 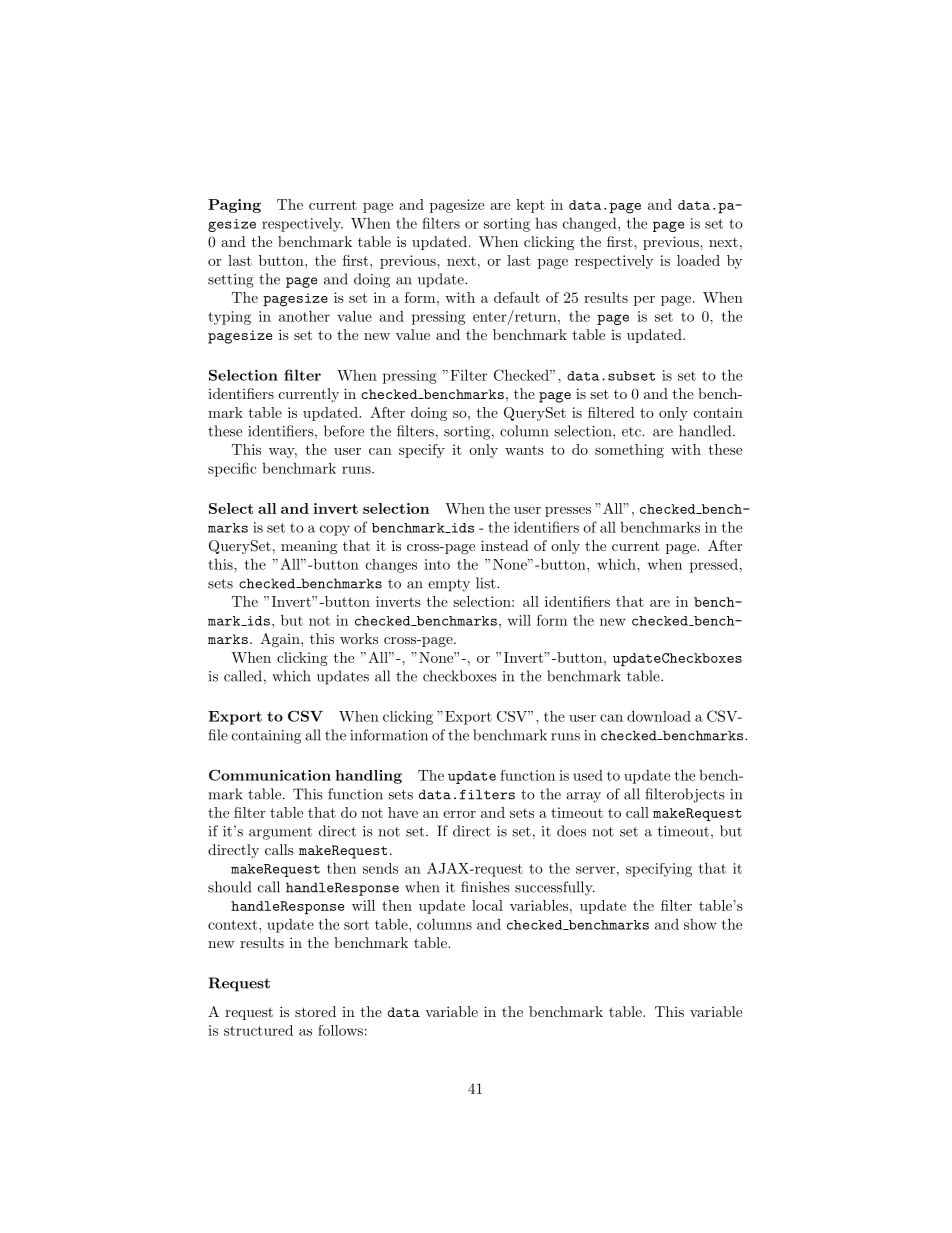 What do you see at coordinates (315, 1011) in the page?
I see `stored` at bounding box center [315, 1011].
